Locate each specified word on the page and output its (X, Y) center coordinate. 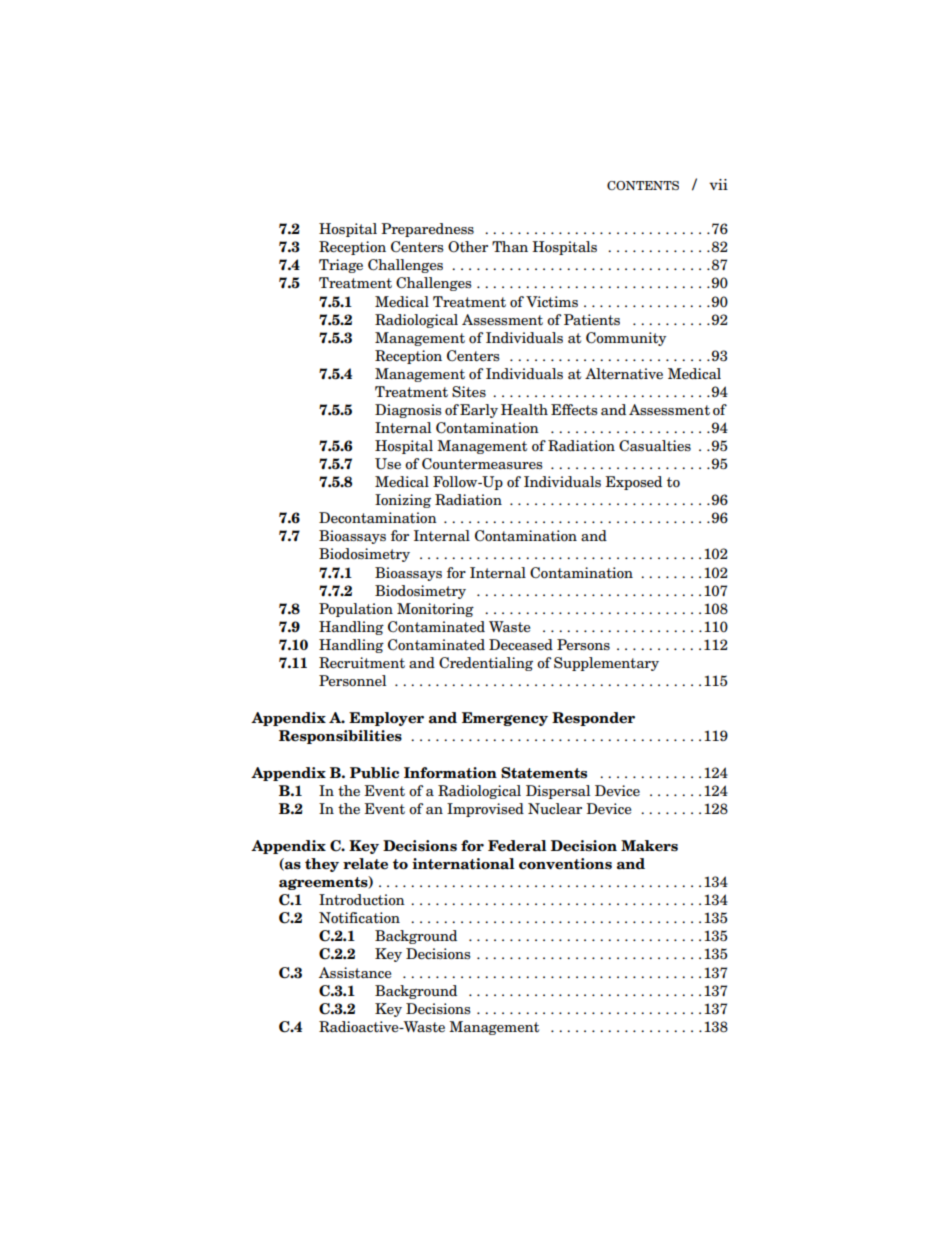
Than (510, 246)
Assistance (355, 973)
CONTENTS (643, 185)
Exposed (633, 483)
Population (356, 610)
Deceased (521, 645)
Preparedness (427, 230)
